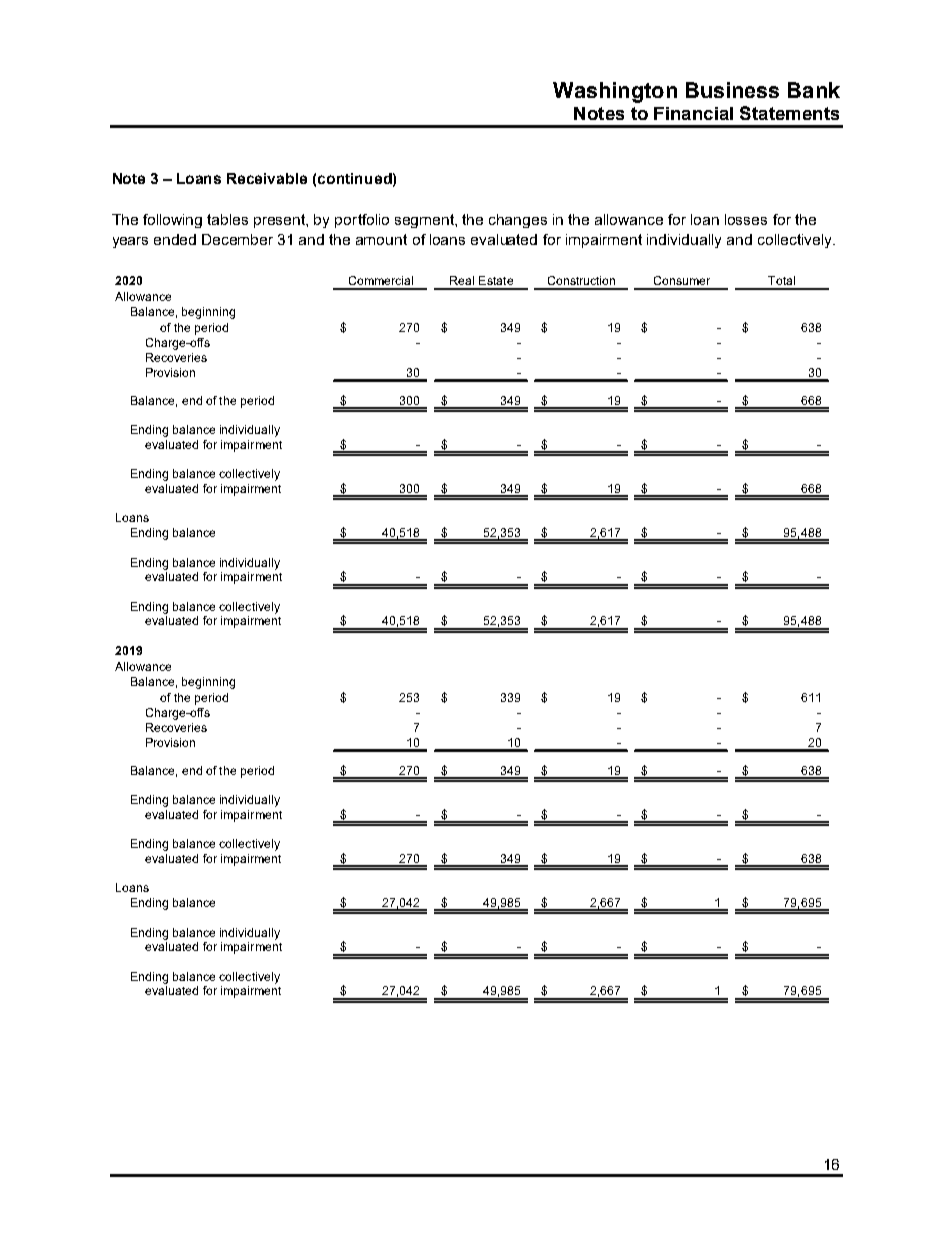 This image has width=952, height=1233. What do you see at coordinates (781, 280) in the image?
I see `Total` at bounding box center [781, 280].
